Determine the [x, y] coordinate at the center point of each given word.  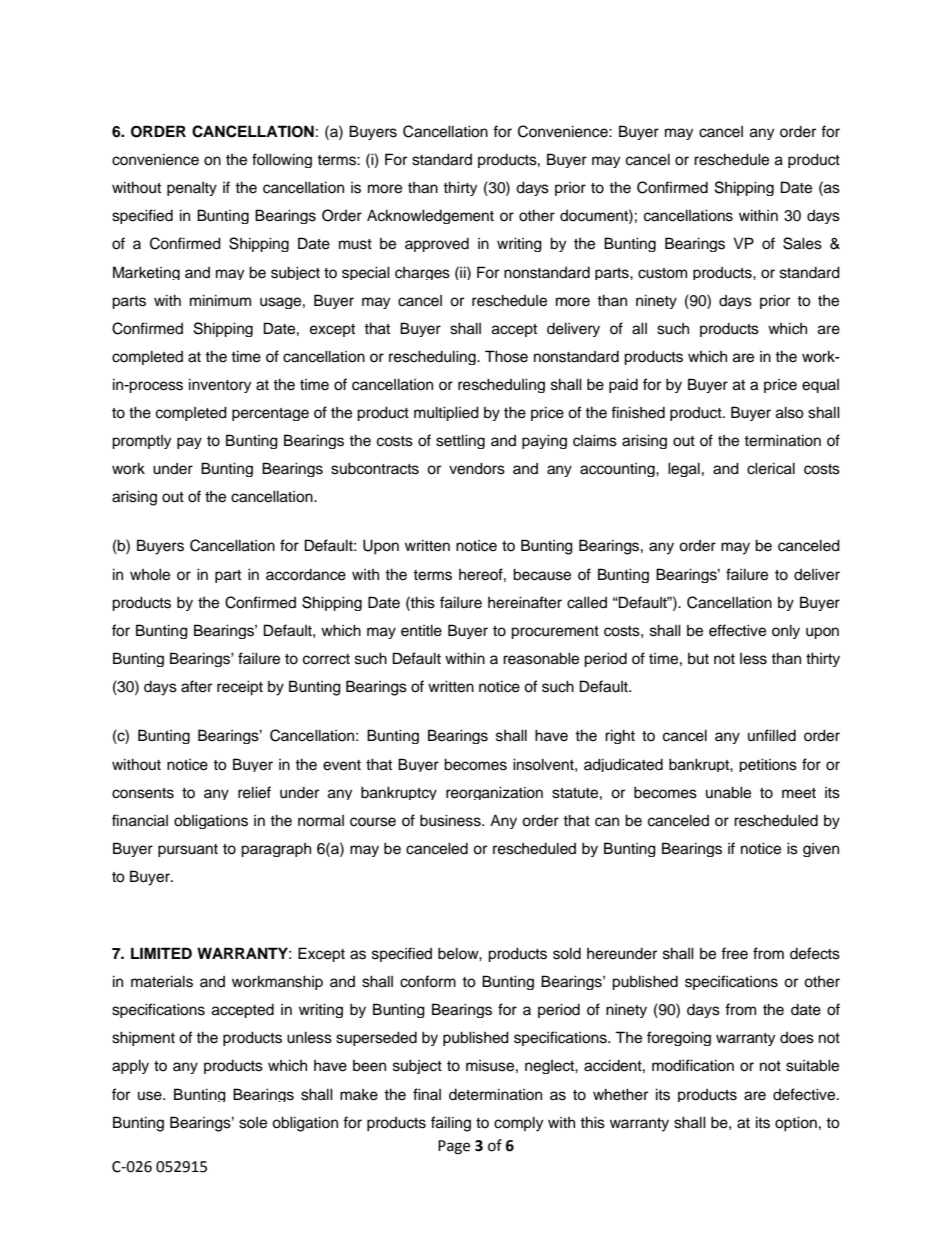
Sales [802, 243]
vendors [477, 468]
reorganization [494, 793]
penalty [192, 189]
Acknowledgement [430, 216]
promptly [141, 442]
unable [728, 792]
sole [253, 1123]
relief [254, 792]
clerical [771, 468]
